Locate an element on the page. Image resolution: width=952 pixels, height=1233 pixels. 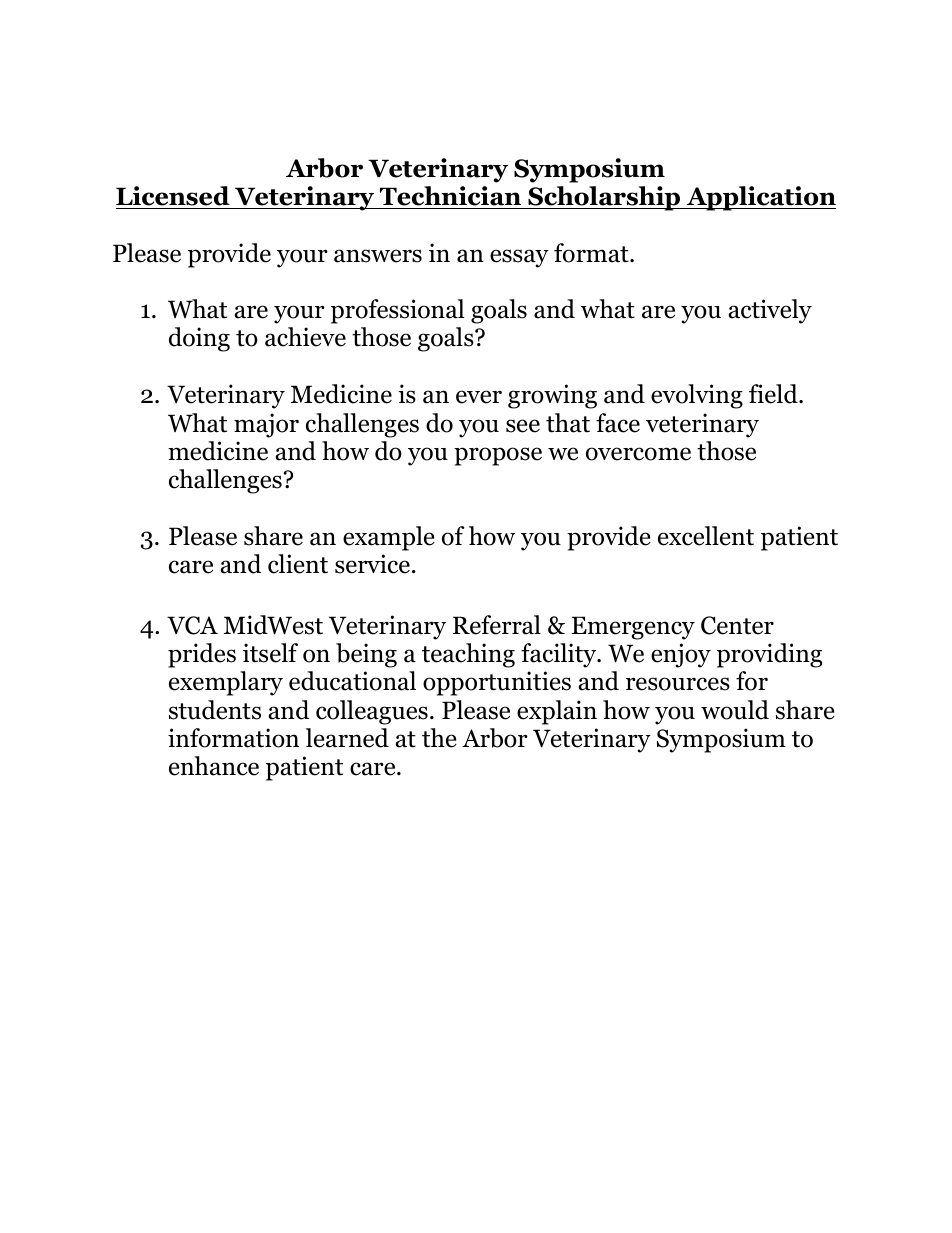
Licensed is located at coordinates (173, 196).
